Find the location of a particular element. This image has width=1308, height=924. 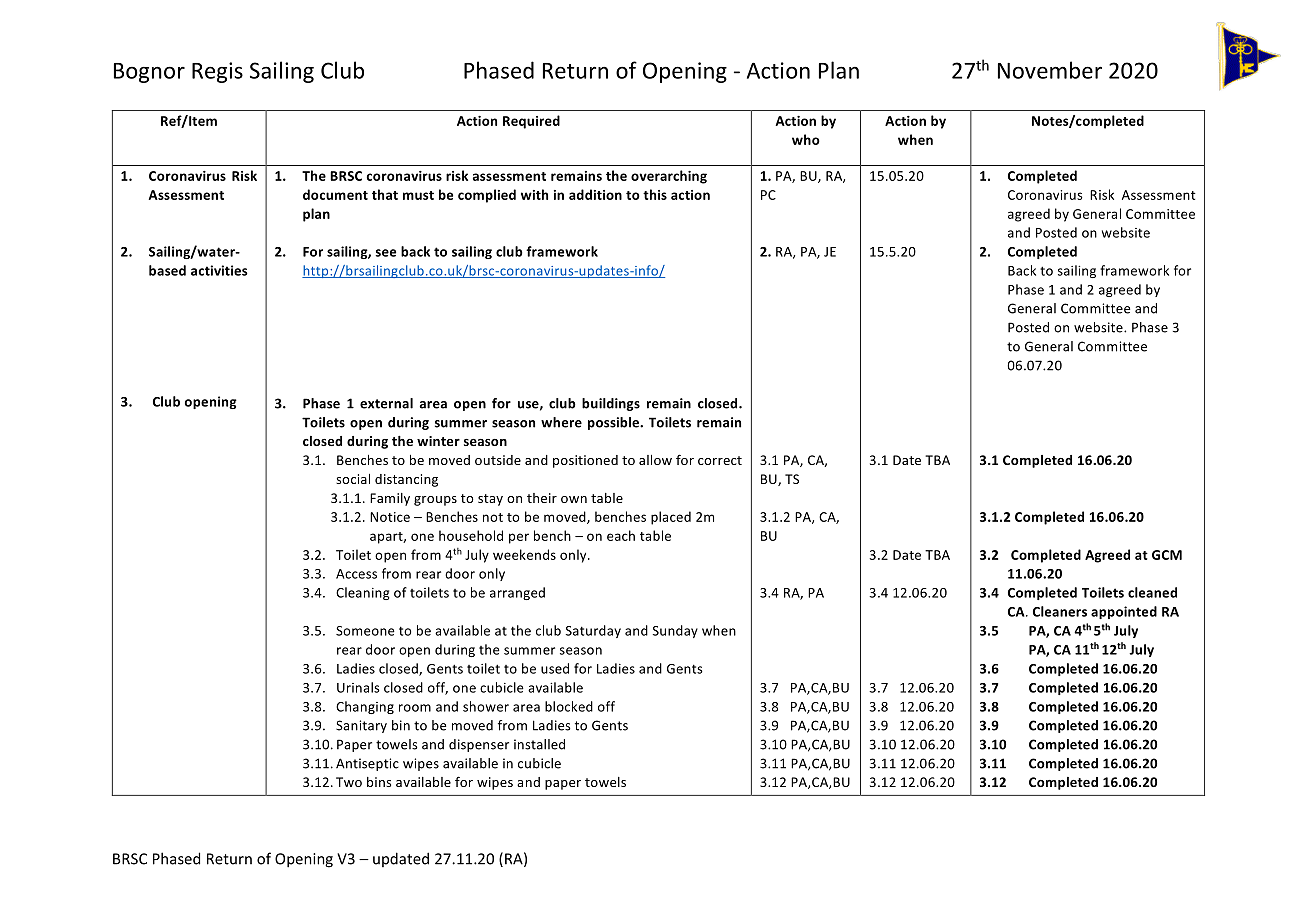

placed is located at coordinates (671, 518).
